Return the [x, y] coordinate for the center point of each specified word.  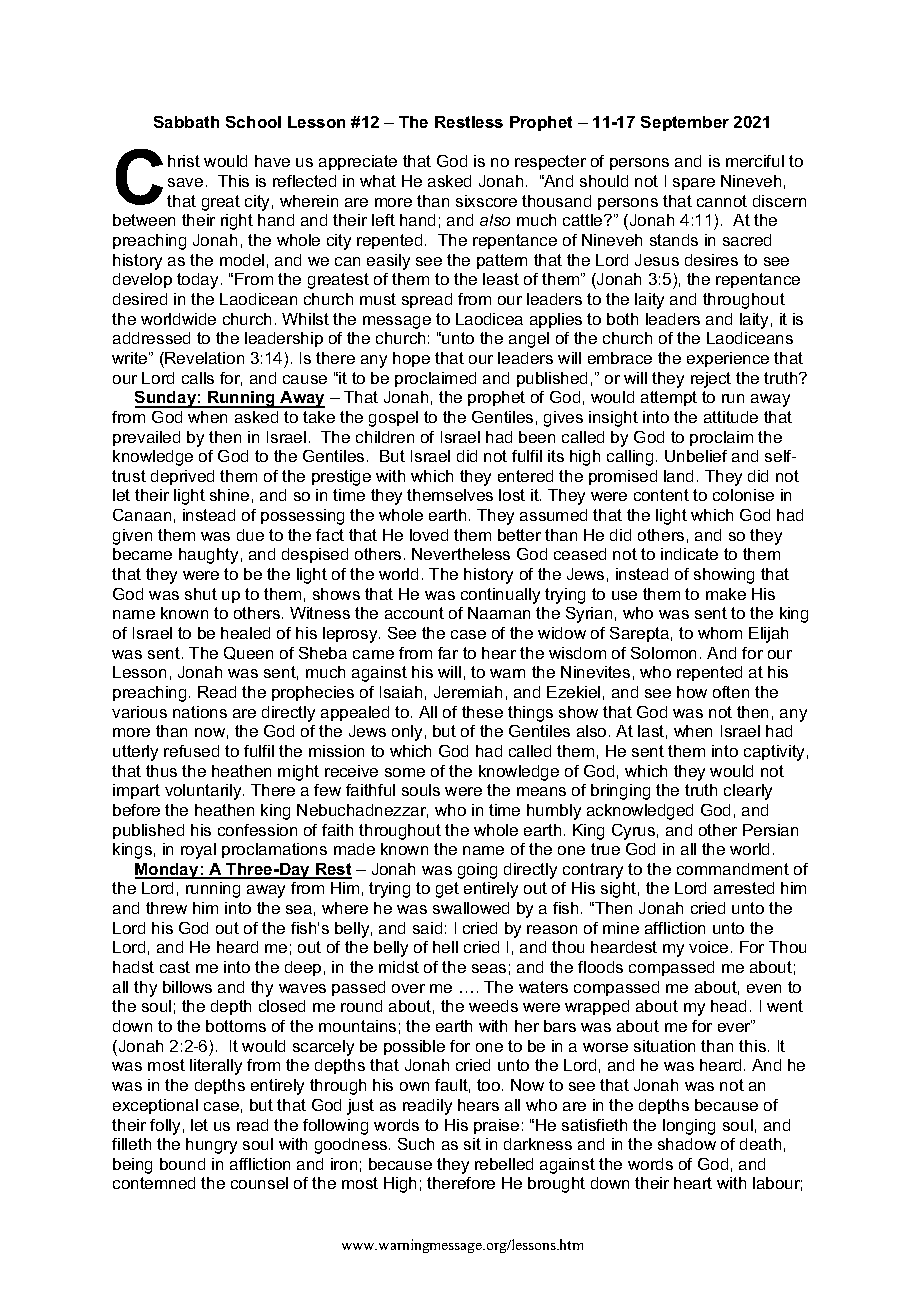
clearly [748, 792]
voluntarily [204, 792]
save [185, 182]
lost [512, 495]
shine [229, 495]
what [378, 181]
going [477, 871]
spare [694, 184]
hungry [211, 1146]
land [678, 476]
